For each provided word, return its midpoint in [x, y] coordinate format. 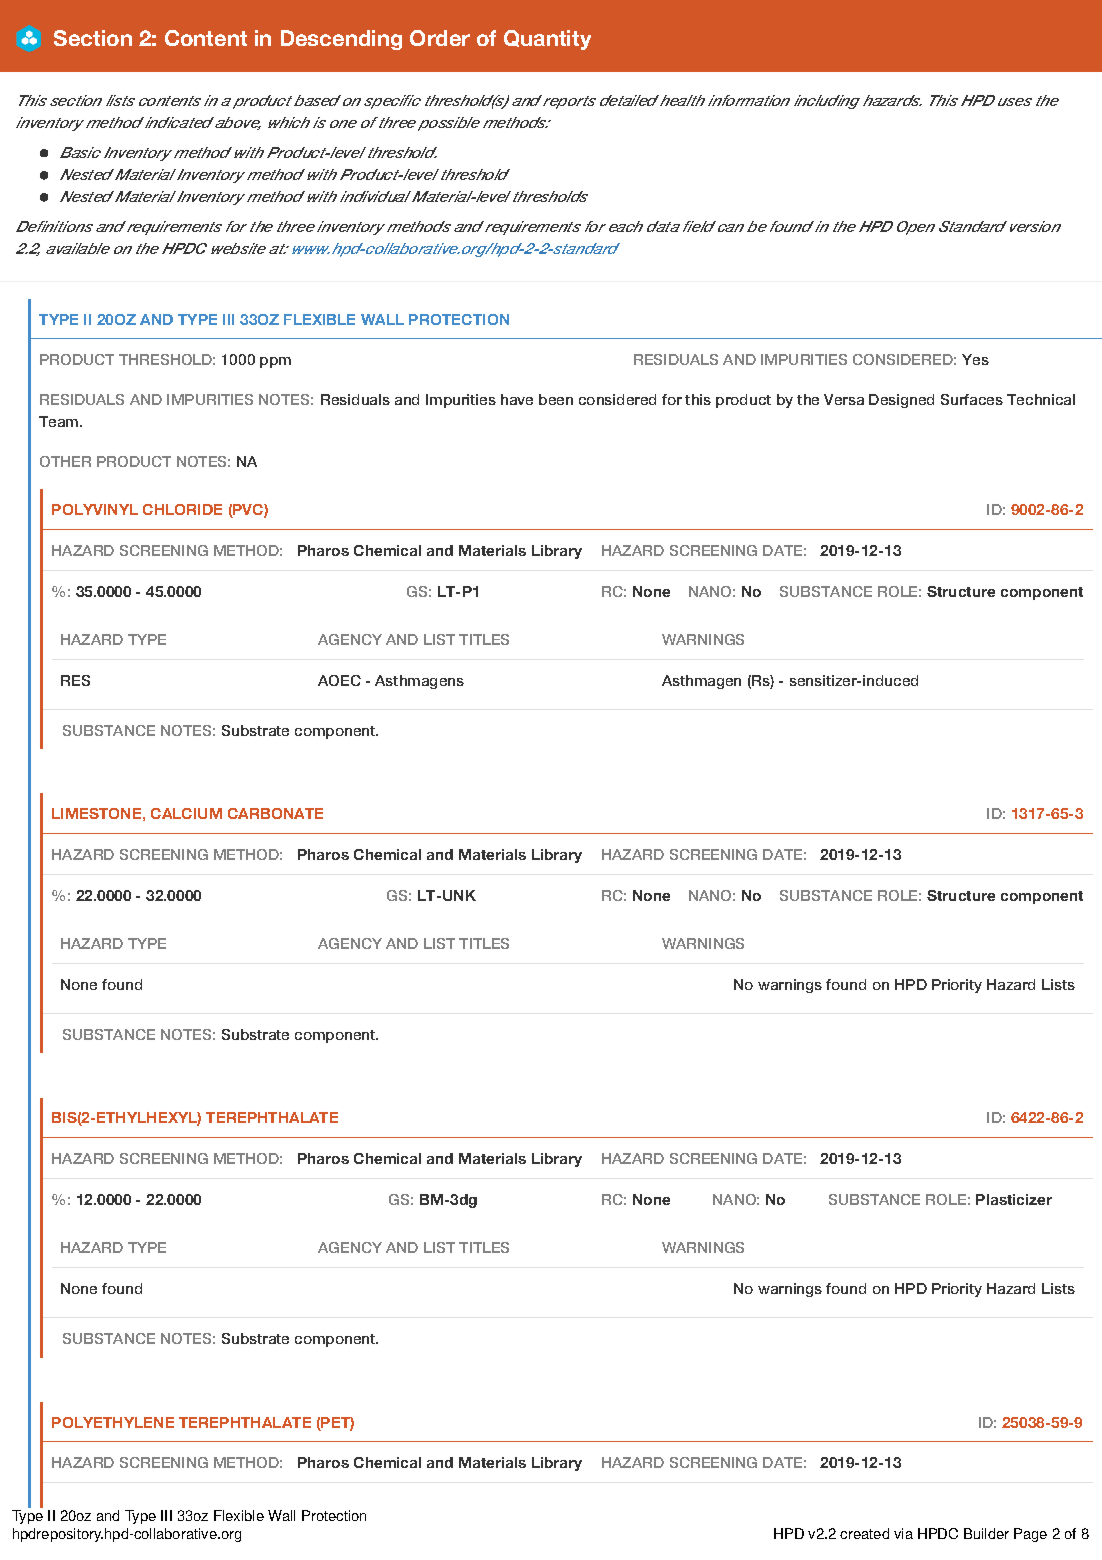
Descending [341, 40]
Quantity [547, 40]
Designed [901, 401]
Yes [975, 359]
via [903, 1533]
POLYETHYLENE [113, 1422]
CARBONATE [275, 813]
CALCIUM [186, 813]
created [864, 1533]
